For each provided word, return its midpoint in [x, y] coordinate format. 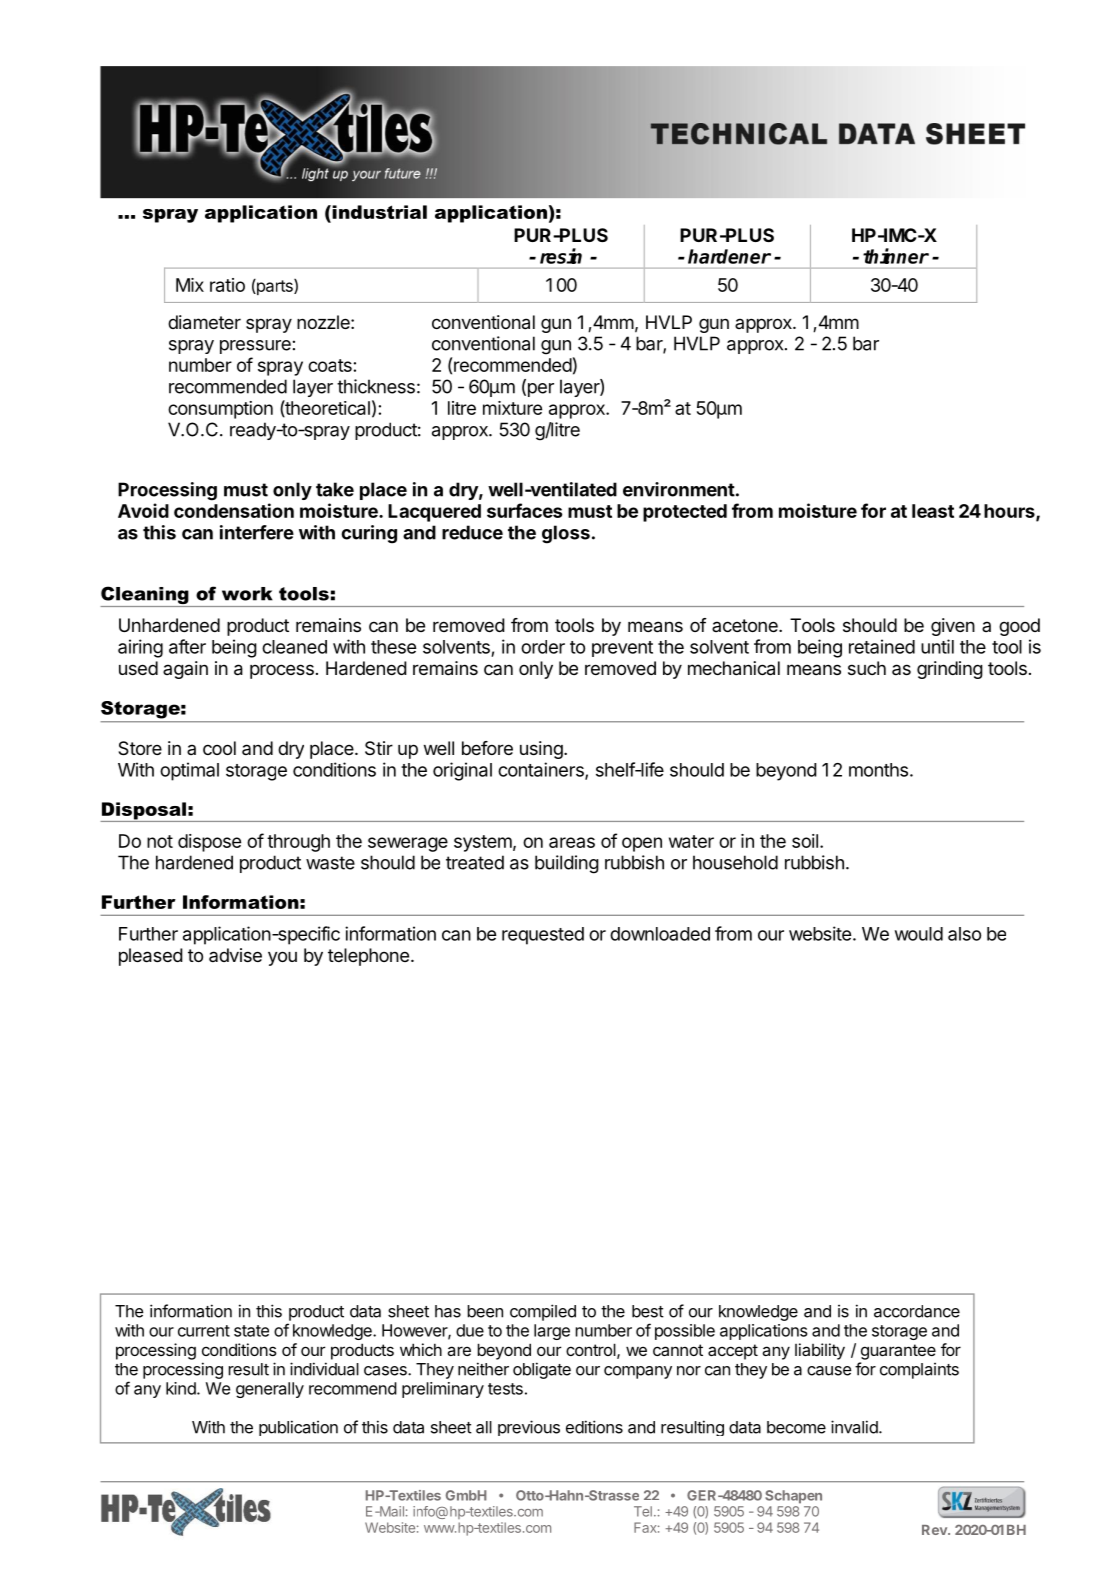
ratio [227, 285]
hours [1010, 512]
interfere [257, 532]
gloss [566, 534]
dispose [209, 843]
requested [543, 936]
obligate [542, 1370]
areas [572, 842]
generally [270, 1390]
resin [561, 256]
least [933, 511]
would [919, 934]
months [878, 770]
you [282, 958]
